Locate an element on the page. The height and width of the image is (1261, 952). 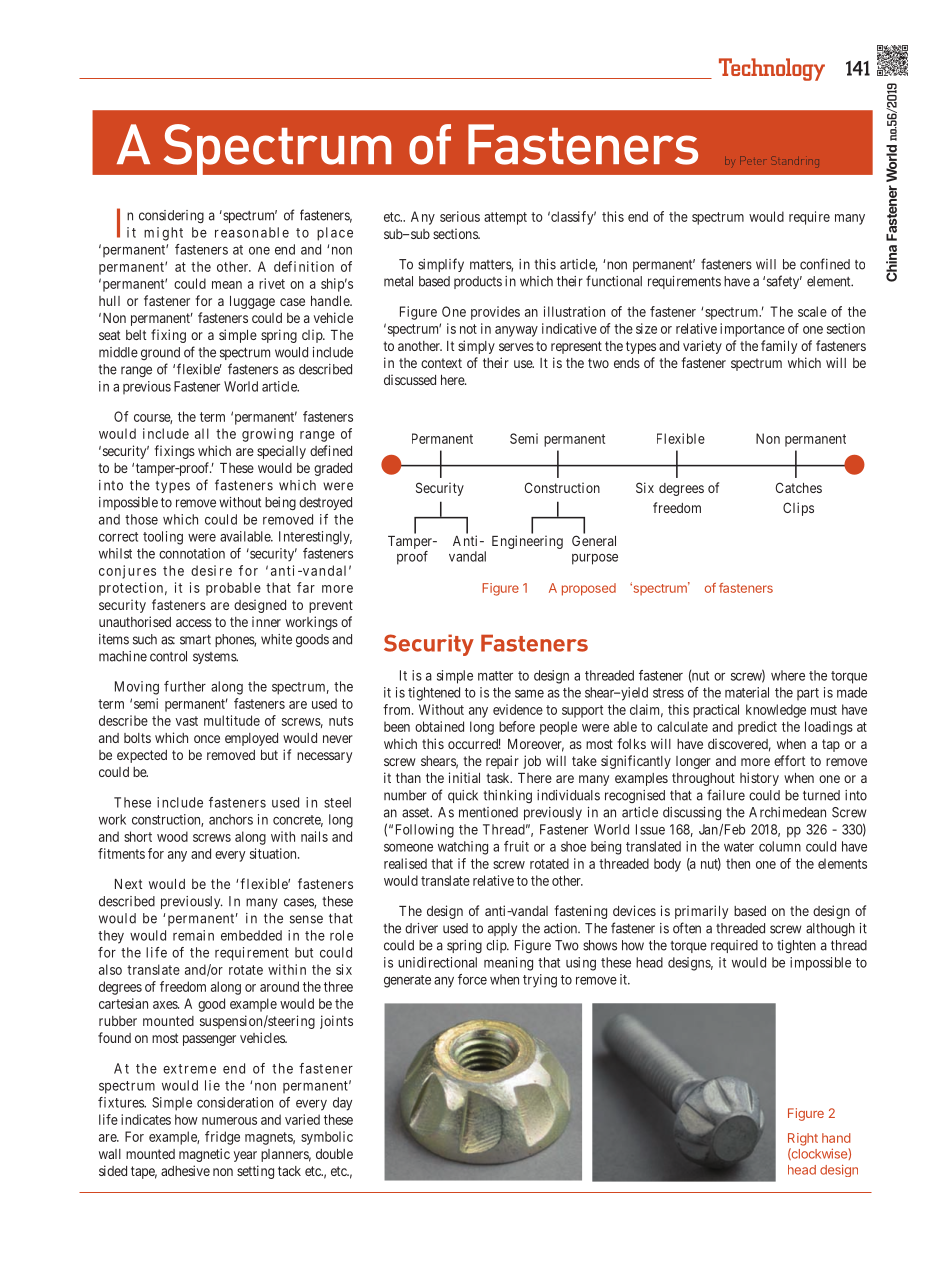
history is located at coordinates (759, 779).
